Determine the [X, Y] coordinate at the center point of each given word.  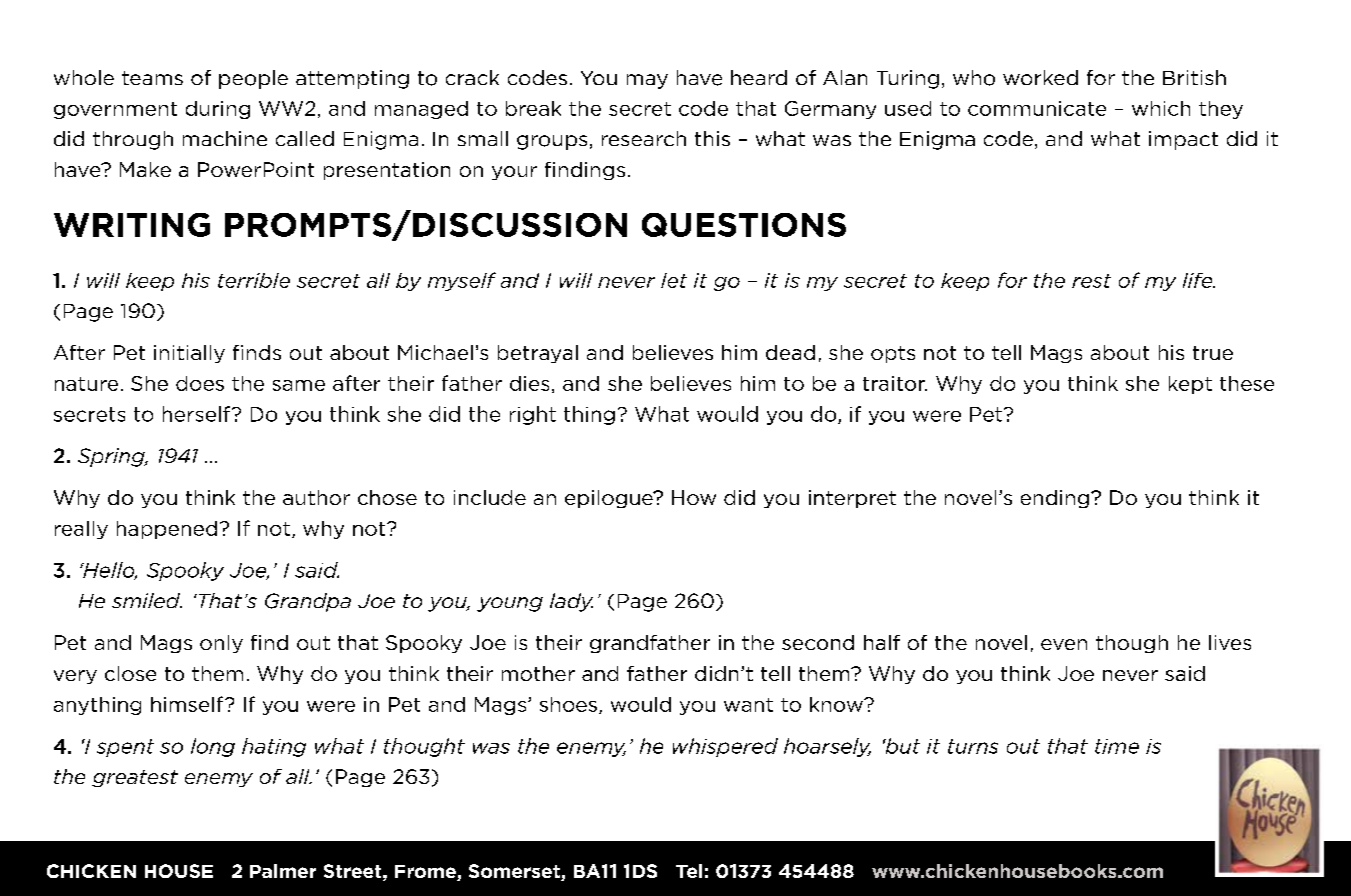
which [1161, 108]
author [316, 497]
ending [1055, 499]
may [647, 81]
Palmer [283, 871]
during [218, 110]
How [694, 497]
